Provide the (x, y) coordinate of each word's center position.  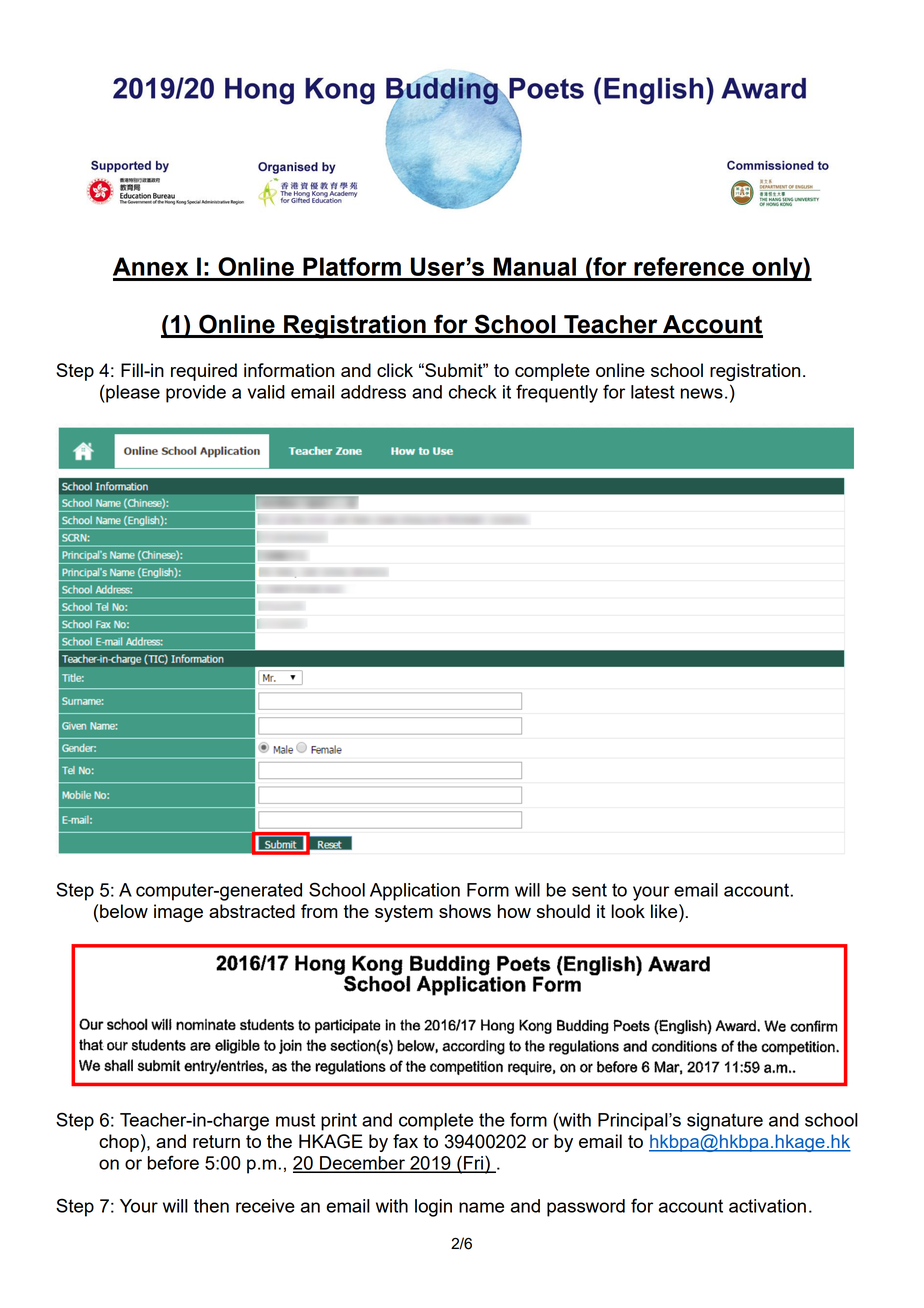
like (665, 911)
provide (196, 394)
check (473, 392)
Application (415, 892)
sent (589, 890)
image (178, 913)
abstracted (252, 911)
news (702, 393)
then (211, 1206)
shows (465, 911)
